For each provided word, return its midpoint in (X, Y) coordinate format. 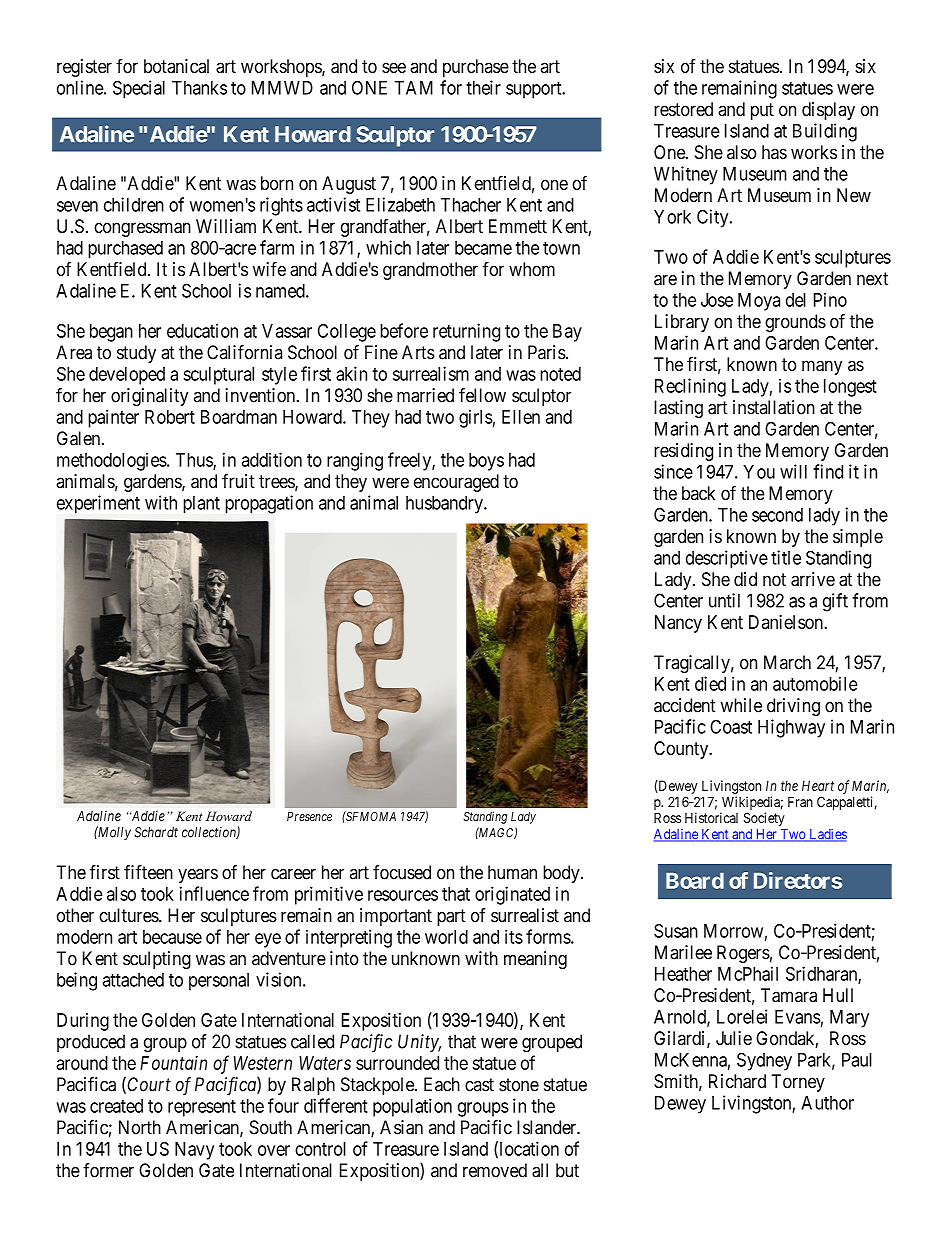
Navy (194, 1151)
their (483, 87)
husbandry (445, 505)
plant (201, 505)
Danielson (787, 622)
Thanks (199, 88)
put (762, 111)
